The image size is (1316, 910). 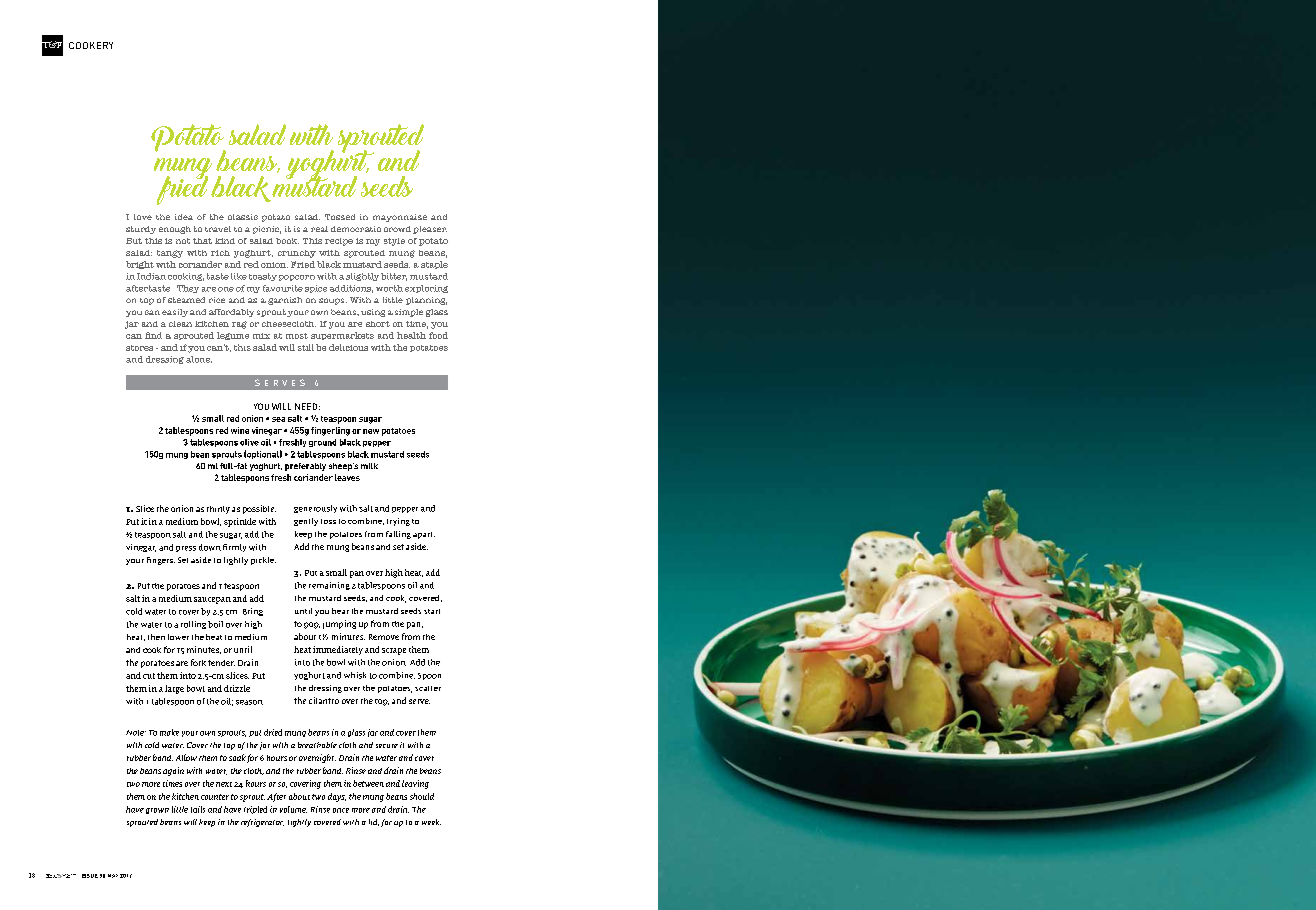 What do you see at coordinates (287, 241) in the page?
I see `book` at bounding box center [287, 241].
